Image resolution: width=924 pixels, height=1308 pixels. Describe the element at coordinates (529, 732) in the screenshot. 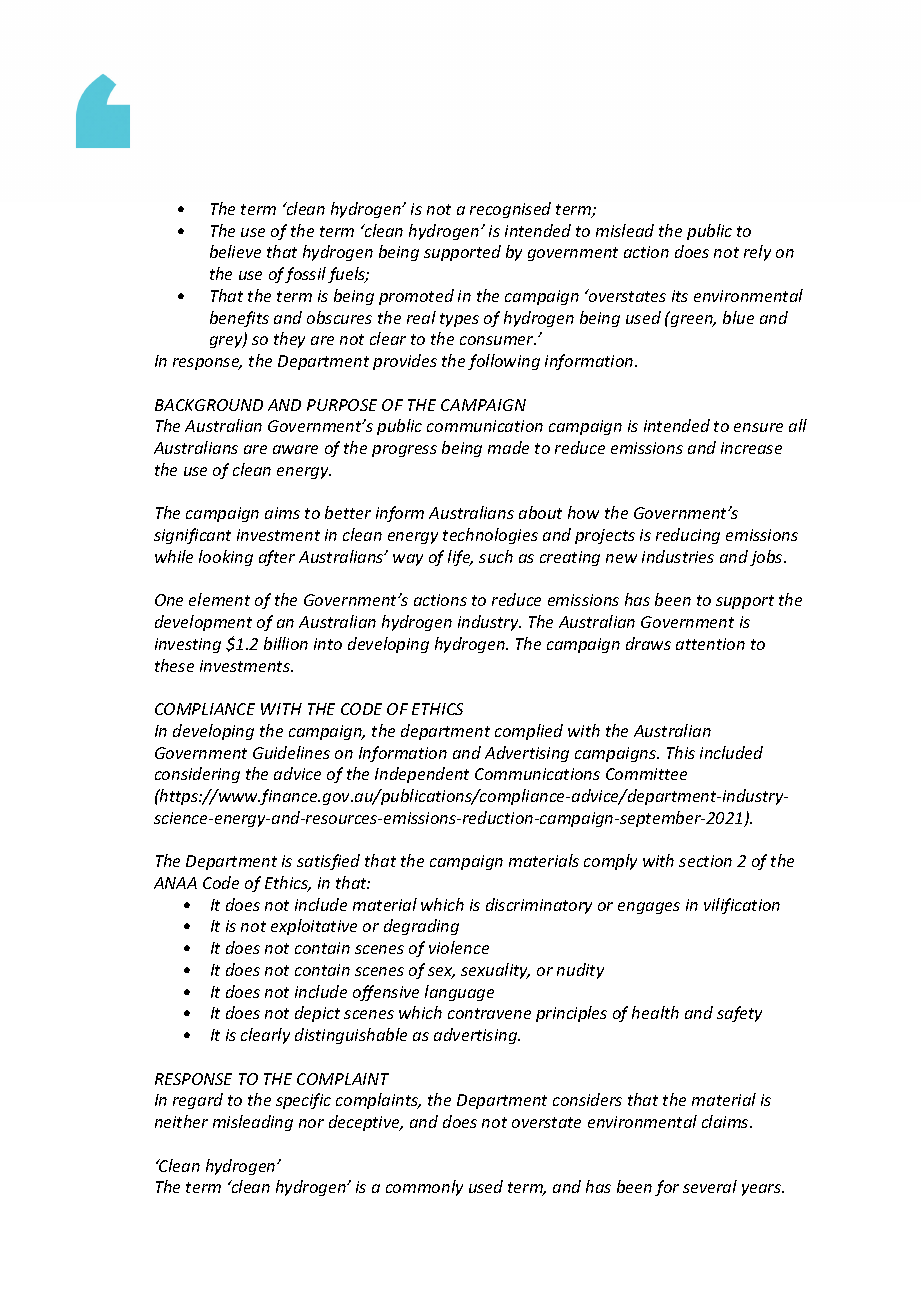

I see `complied` at that location.
